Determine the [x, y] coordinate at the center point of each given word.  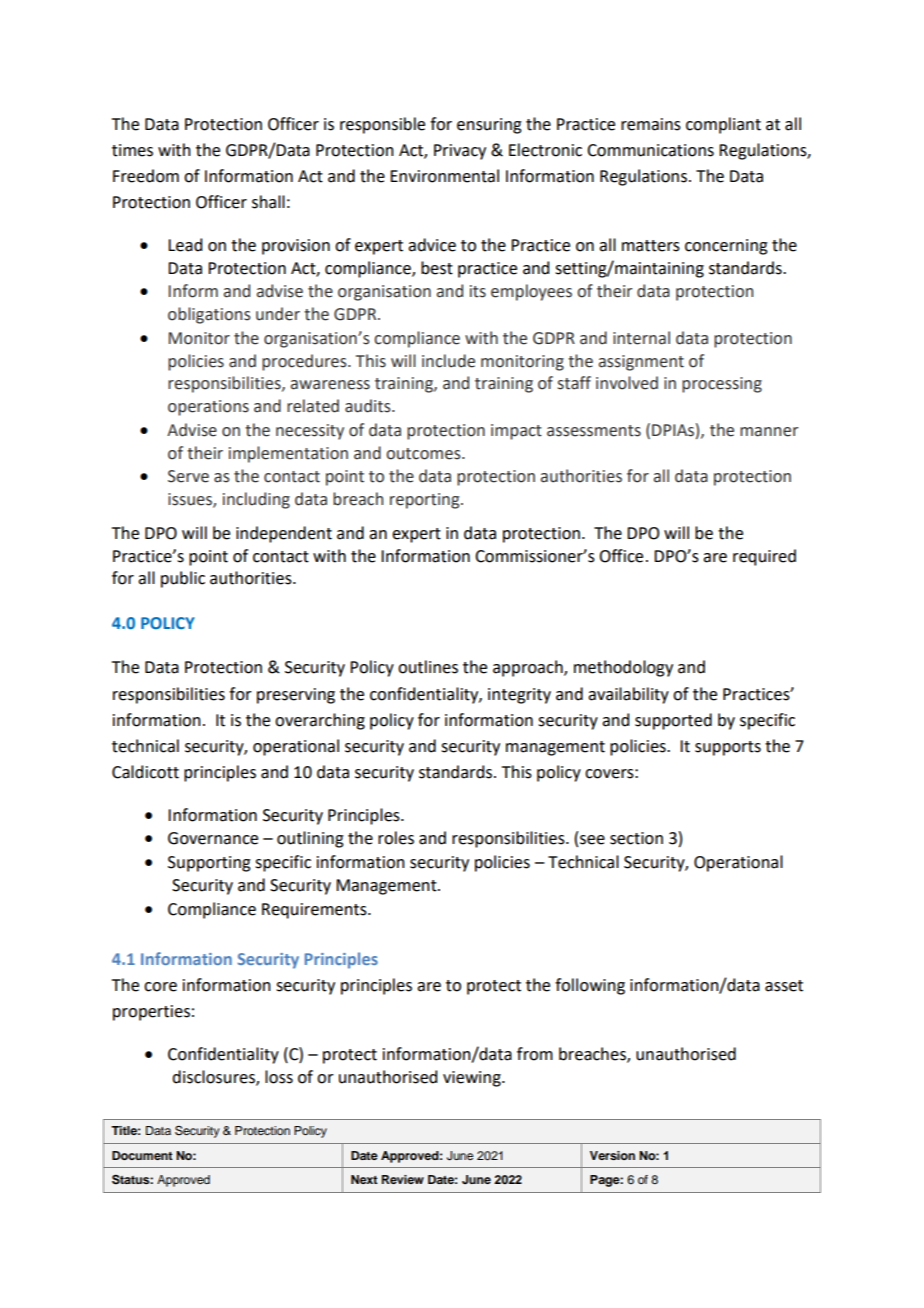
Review [403, 1179]
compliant [723, 125]
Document [142, 1155]
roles [396, 838]
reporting [426, 501]
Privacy [460, 152]
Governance [213, 838]
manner [769, 432]
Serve [188, 476]
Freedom [146, 176]
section [636, 838]
